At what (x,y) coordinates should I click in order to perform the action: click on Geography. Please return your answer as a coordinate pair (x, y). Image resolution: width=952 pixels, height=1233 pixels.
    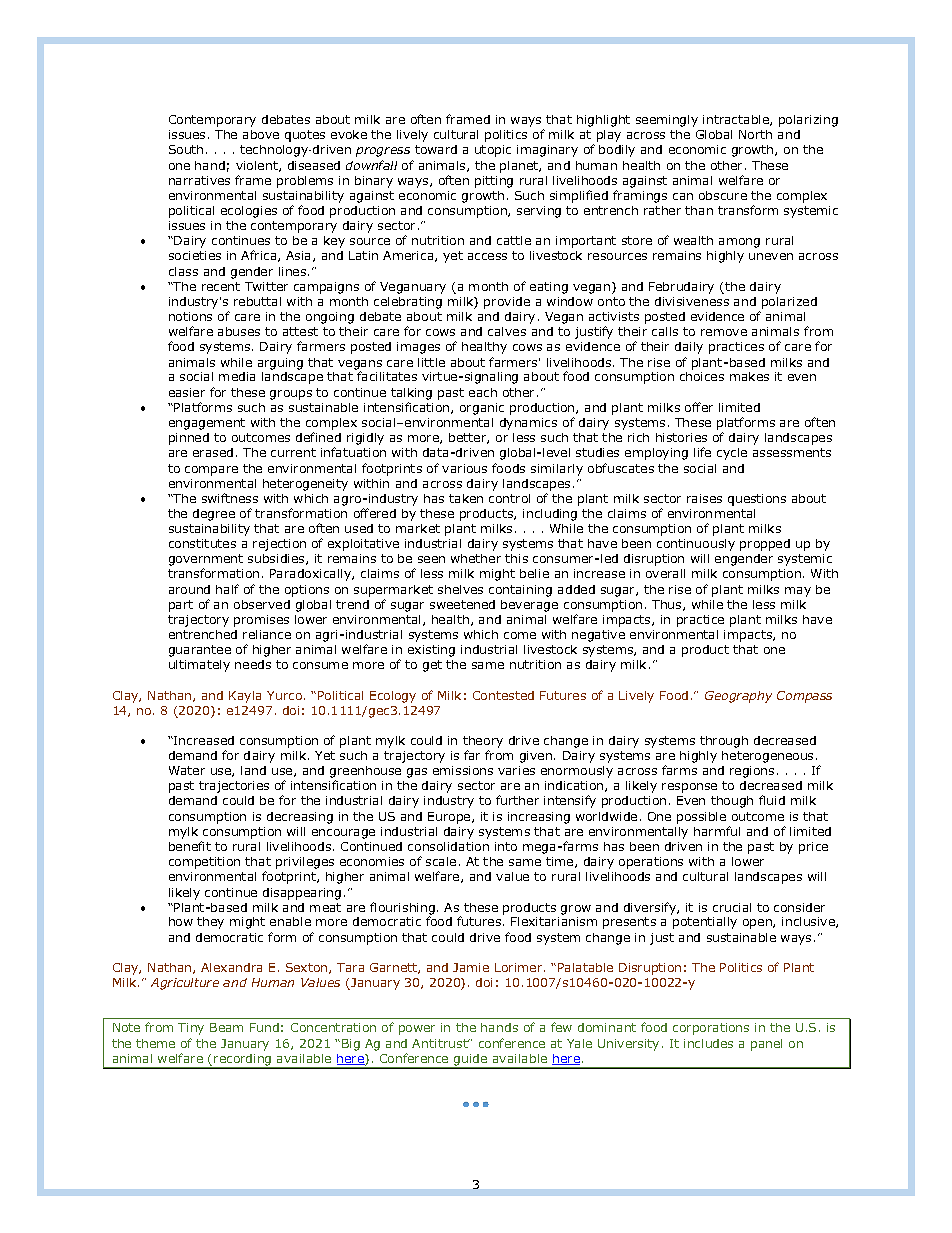
    Looking at the image, I should click on (738, 697).
